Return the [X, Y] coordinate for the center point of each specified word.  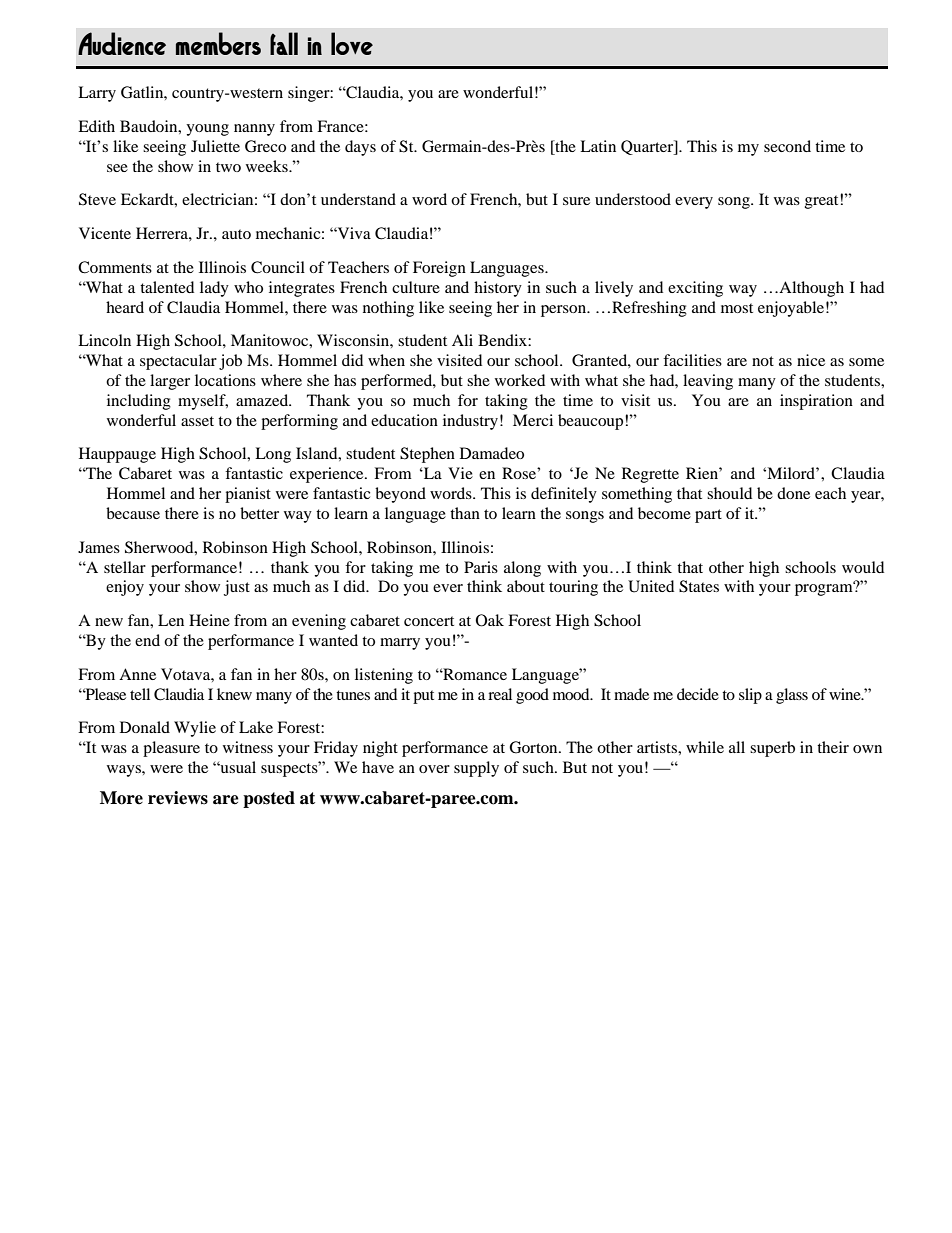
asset [197, 421]
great [823, 202]
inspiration [816, 402]
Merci [533, 420]
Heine [209, 620]
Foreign [439, 269]
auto [236, 234]
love [352, 43]
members [218, 43]
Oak [490, 620]
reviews [178, 798]
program [825, 589]
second [787, 146]
